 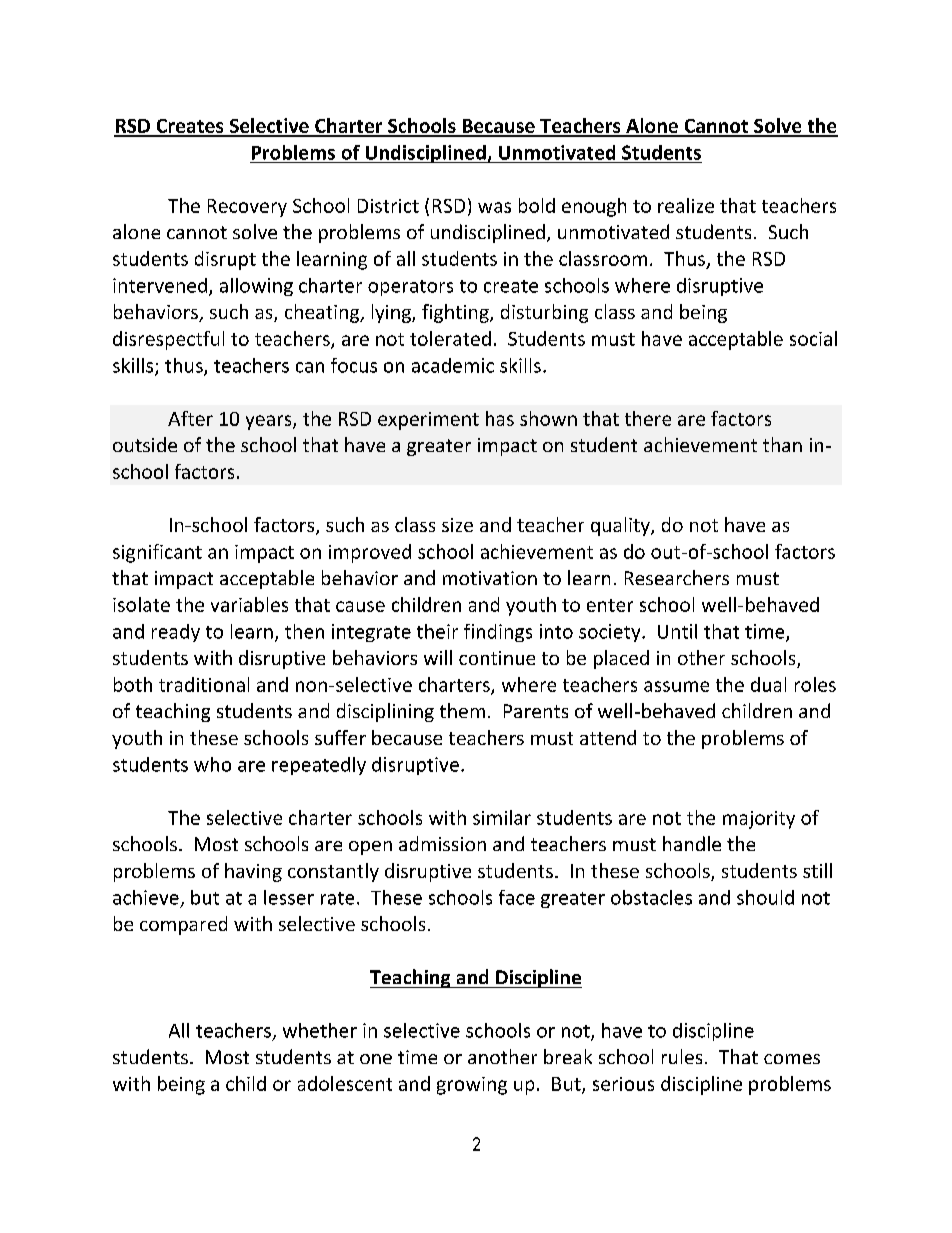 What do you see at coordinates (500, 418) in the image?
I see `has` at bounding box center [500, 418].
